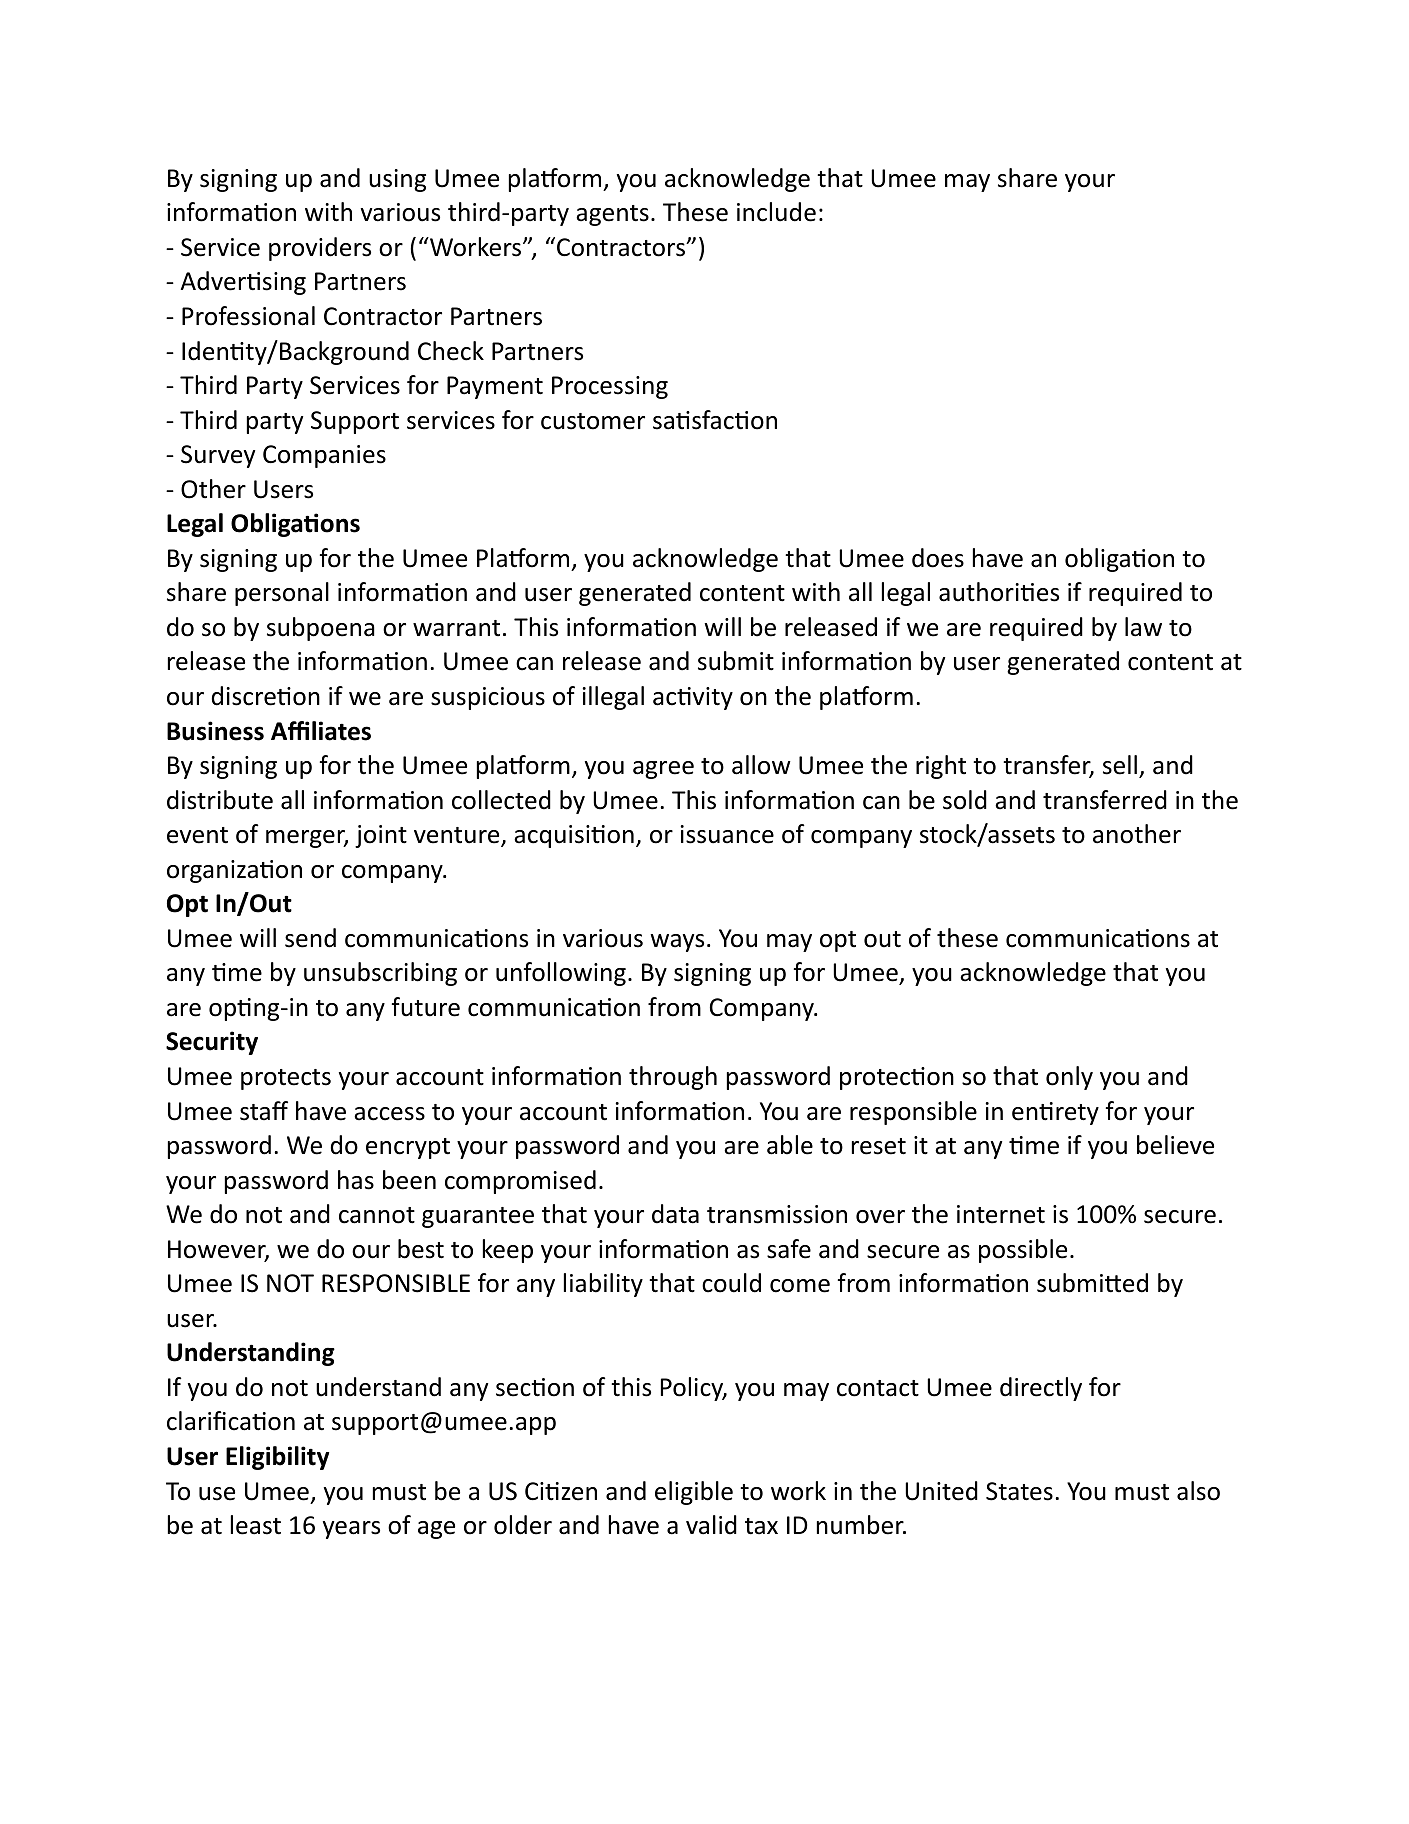  I want to click on agents, so click(612, 215).
